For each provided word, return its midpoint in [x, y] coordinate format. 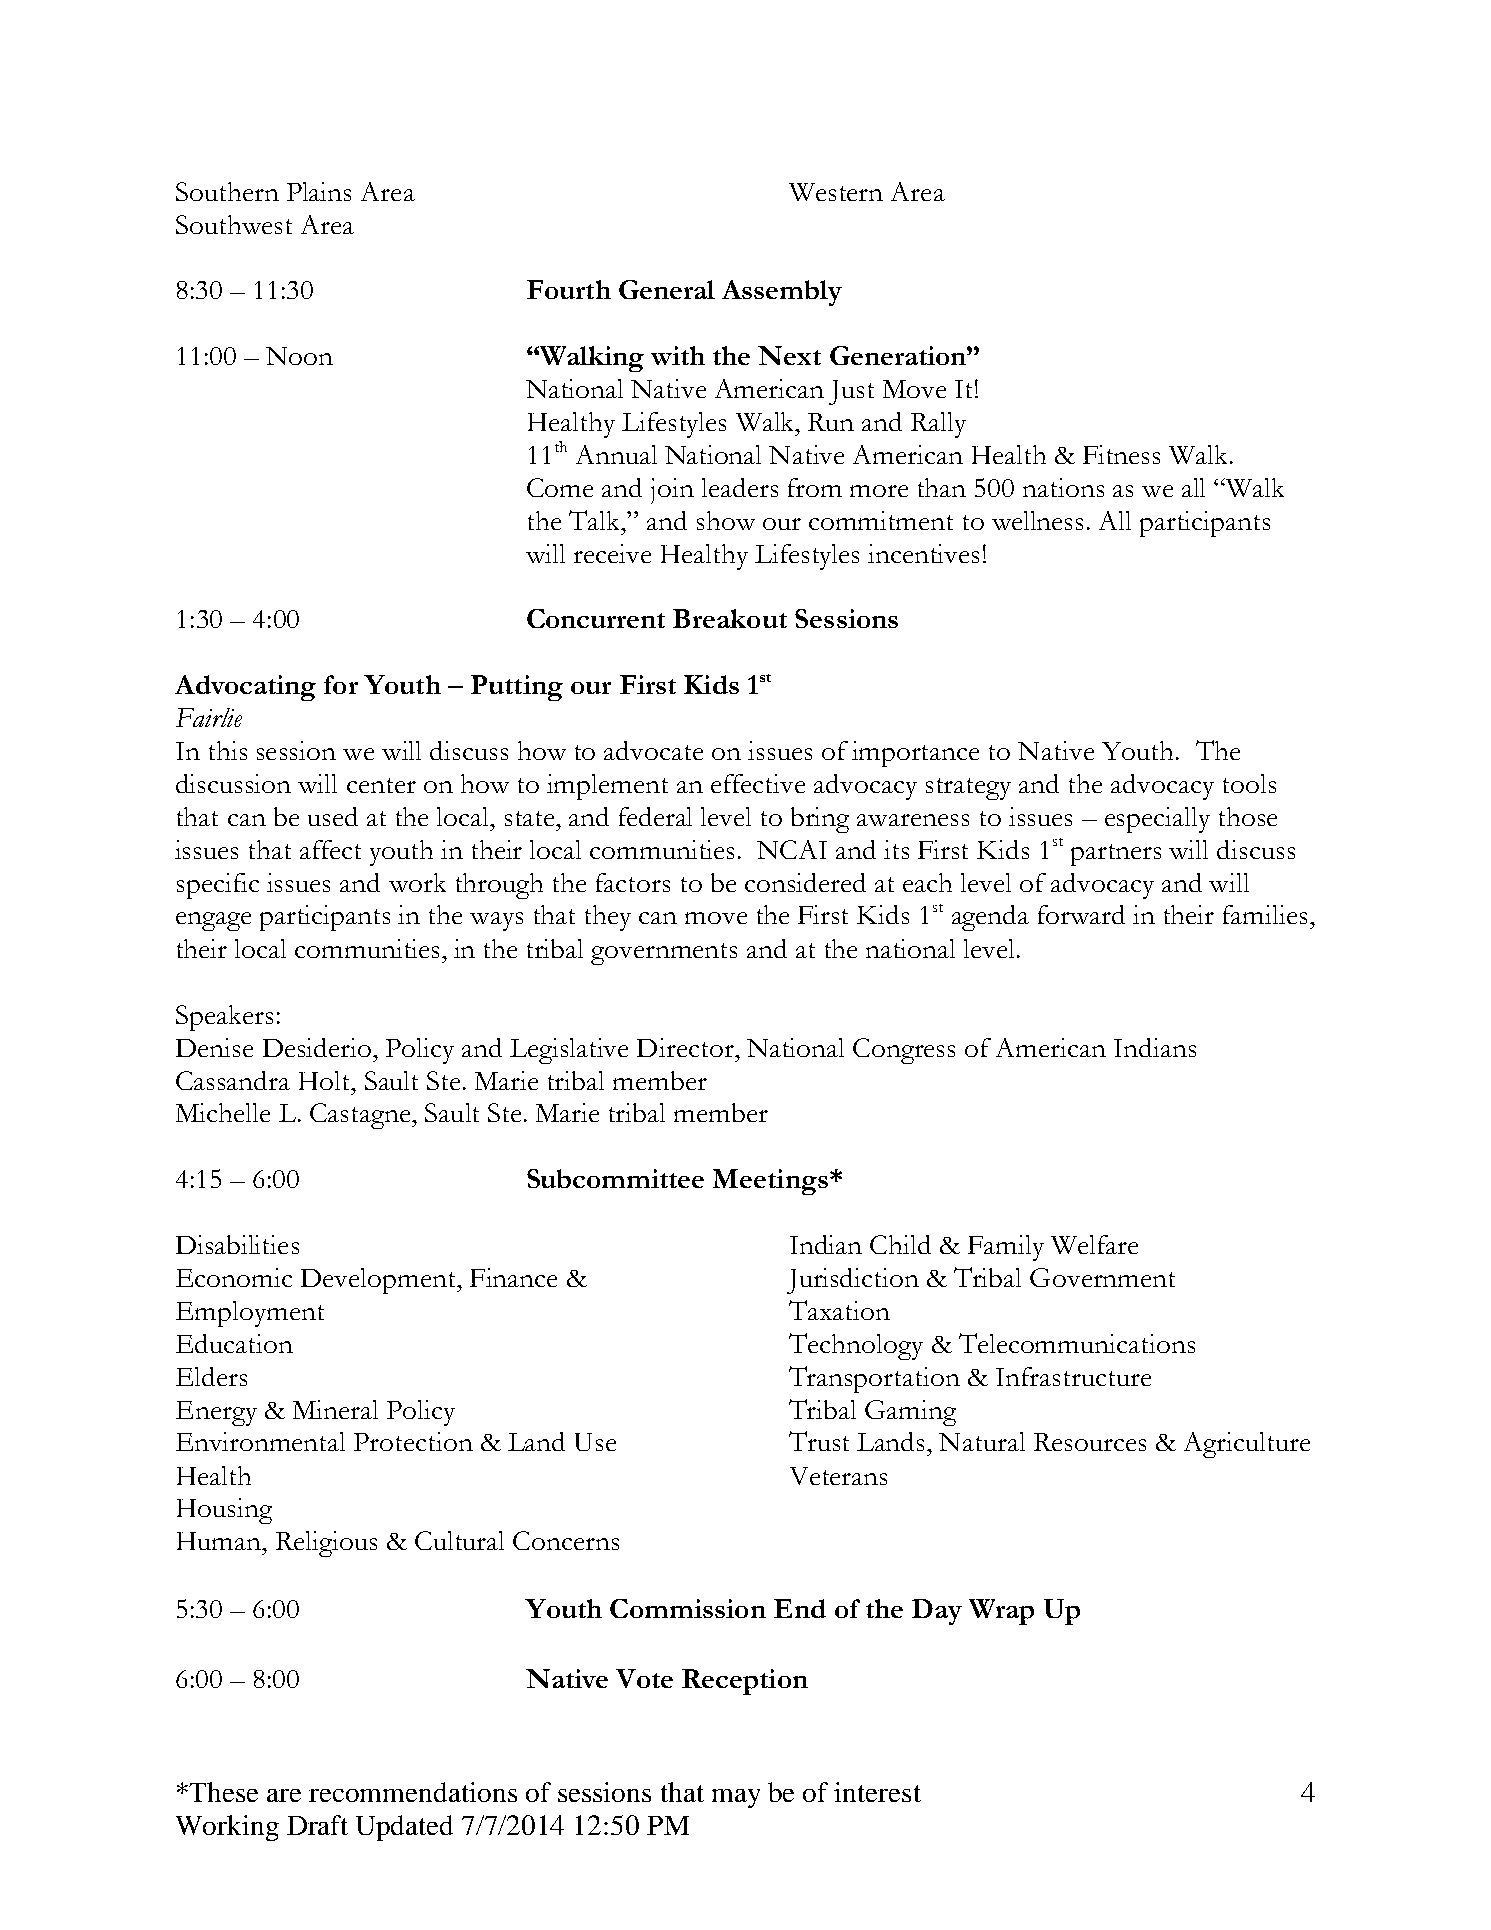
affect [330, 849]
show [726, 520]
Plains [319, 191]
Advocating [245, 688]
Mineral [335, 1409]
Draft [317, 1825]
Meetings [770, 1182]
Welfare [1094, 1244]
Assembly [782, 293]
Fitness [1121, 454]
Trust [819, 1441]
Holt [325, 1080]
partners [1116, 855]
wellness [1037, 520]
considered [805, 882]
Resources [1090, 1442]
